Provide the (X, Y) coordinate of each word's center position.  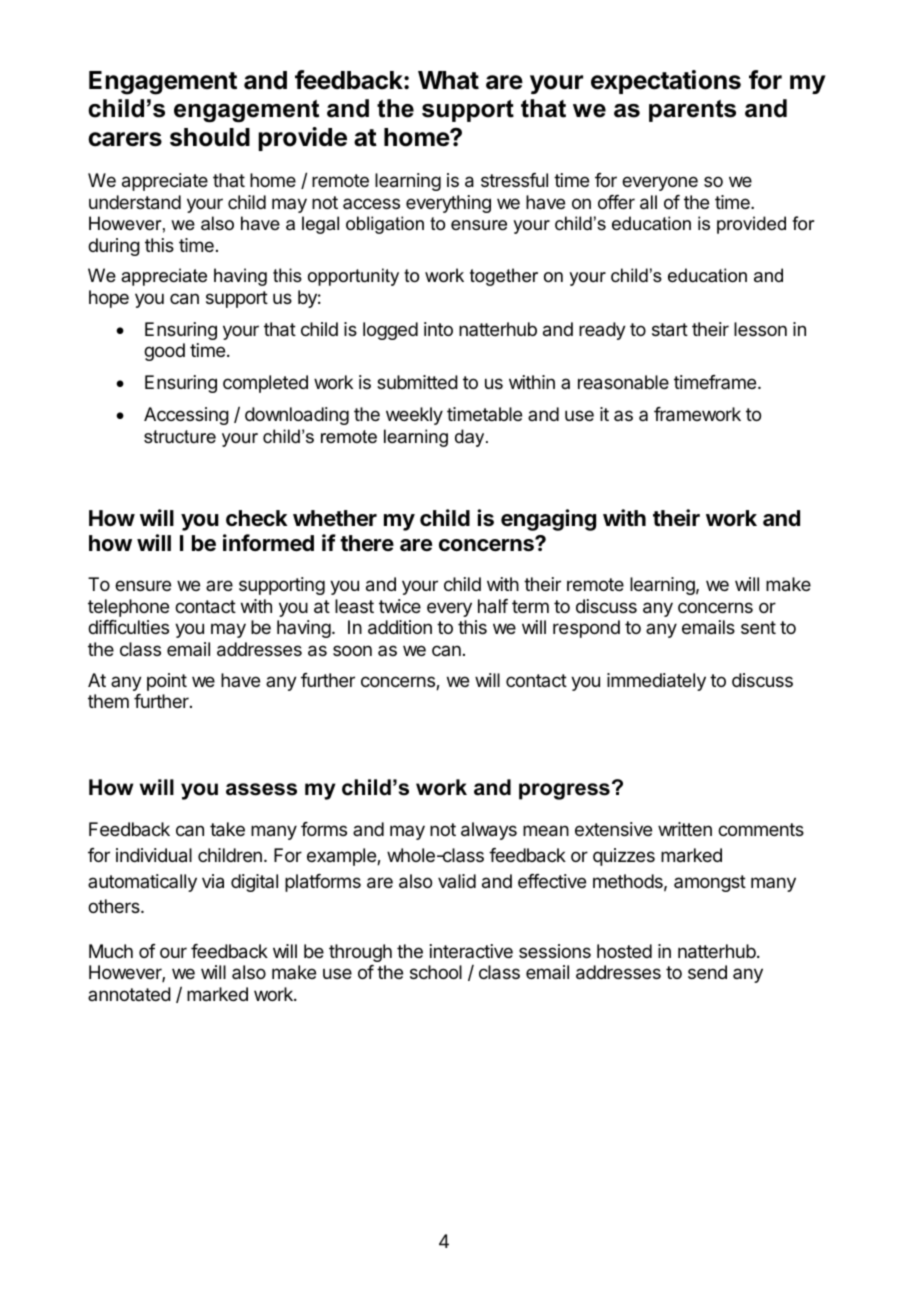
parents (692, 111)
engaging (548, 520)
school (436, 972)
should (210, 137)
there (367, 543)
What (448, 80)
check (257, 518)
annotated (129, 994)
